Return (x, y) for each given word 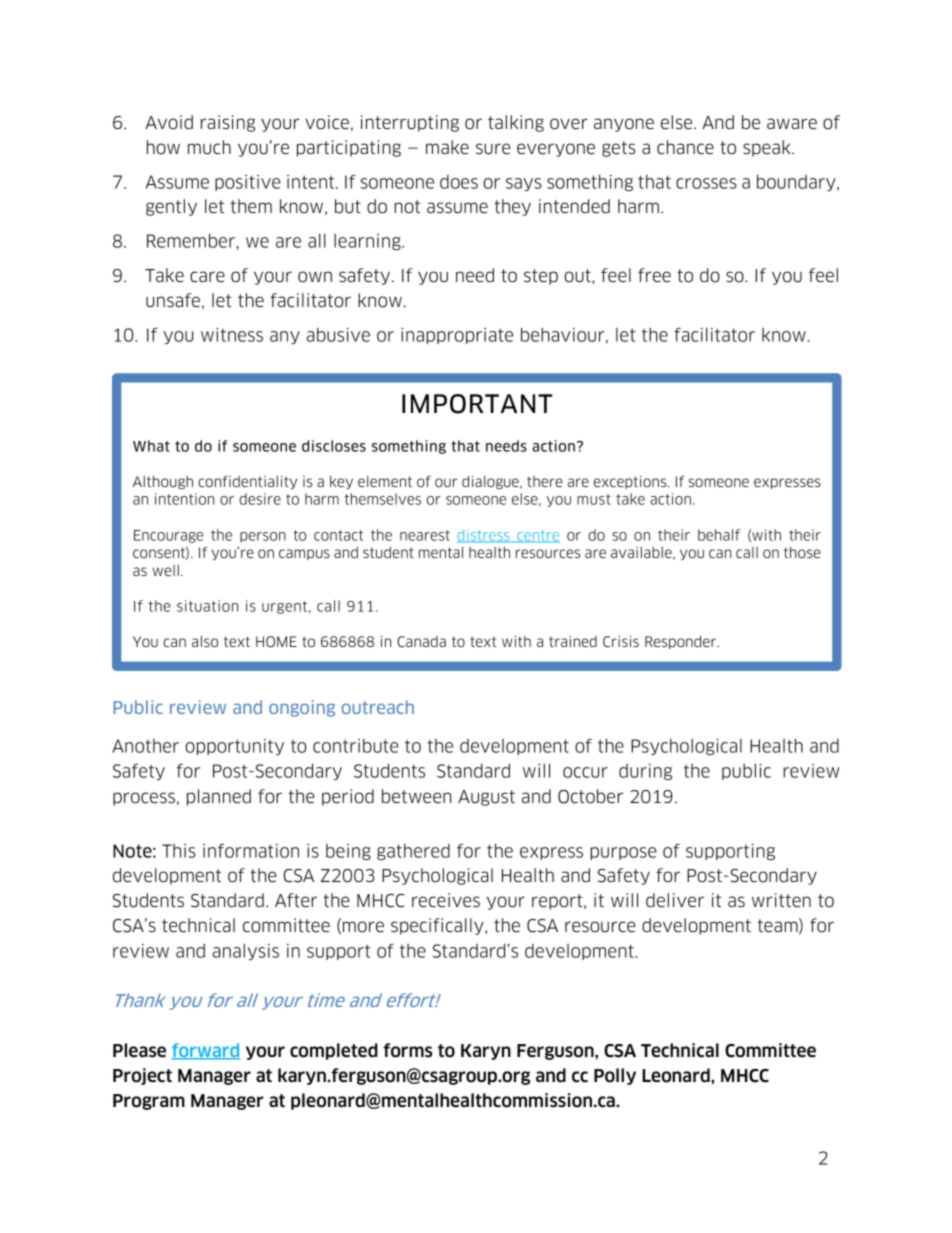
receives (446, 900)
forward (206, 1051)
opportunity (234, 747)
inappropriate (457, 336)
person (263, 537)
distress (484, 536)
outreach (378, 707)
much (209, 147)
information (251, 851)
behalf (719, 535)
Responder (682, 642)
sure (493, 149)
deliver (675, 900)
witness (232, 335)
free (654, 275)
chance (685, 147)
